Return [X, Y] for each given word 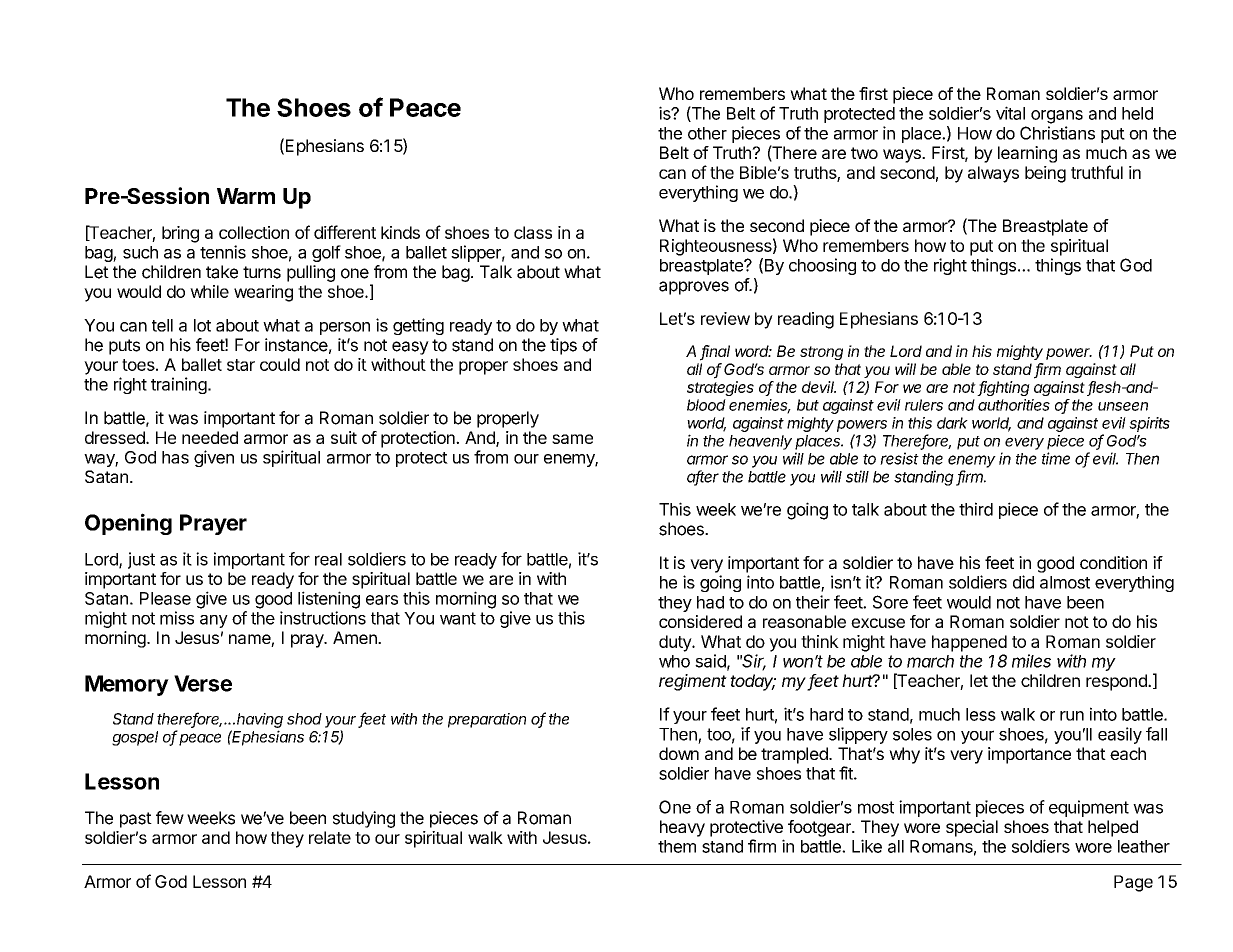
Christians [1057, 133]
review [725, 318]
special [972, 828]
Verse [203, 683]
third [976, 509]
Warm [246, 196]
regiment [693, 682]
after [703, 477]
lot [202, 325]
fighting [1004, 388]
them [677, 846]
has [175, 457]
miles [1031, 661]
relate [330, 837]
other [707, 133]
